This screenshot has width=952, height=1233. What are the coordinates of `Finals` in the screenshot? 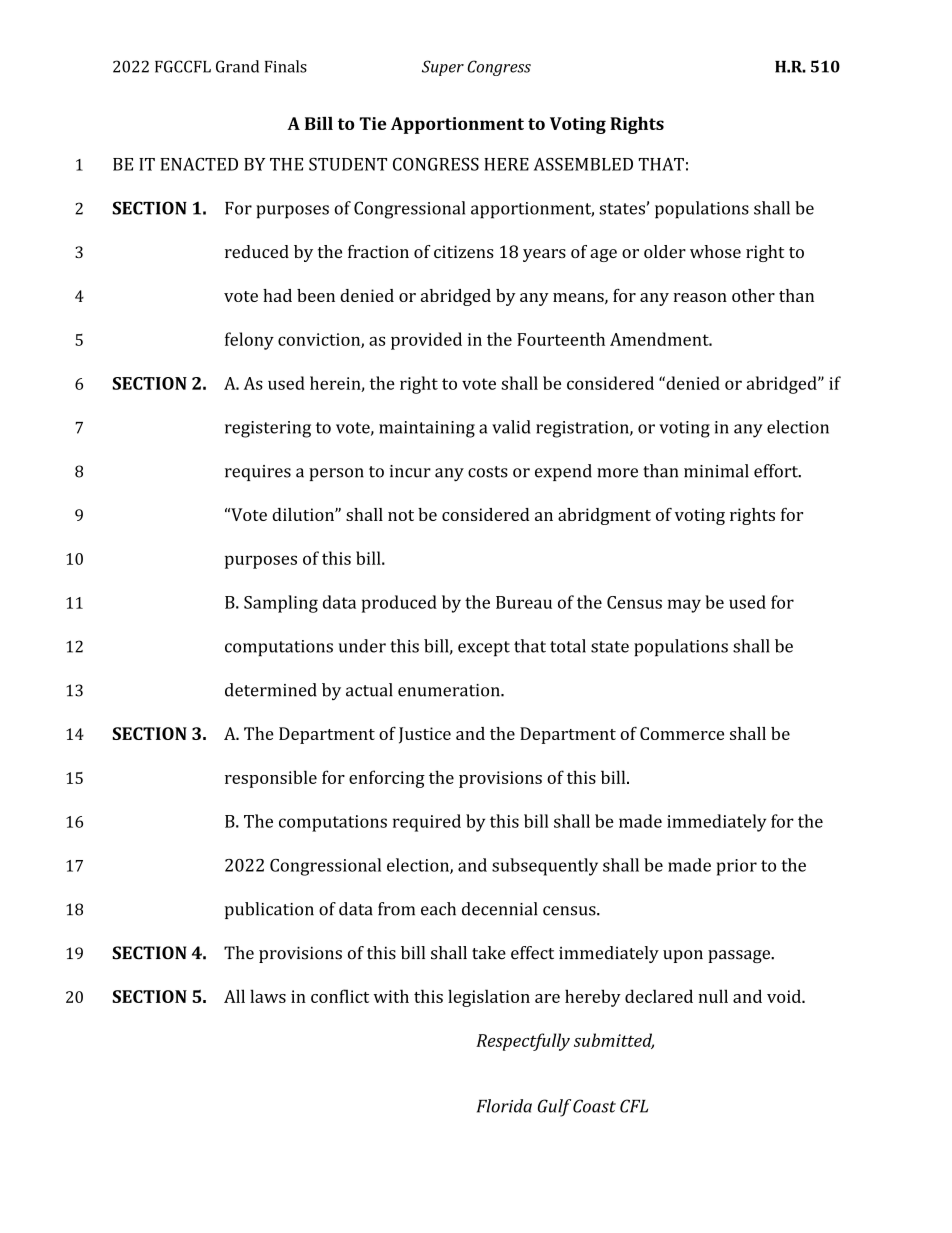 It's located at (286, 66).
